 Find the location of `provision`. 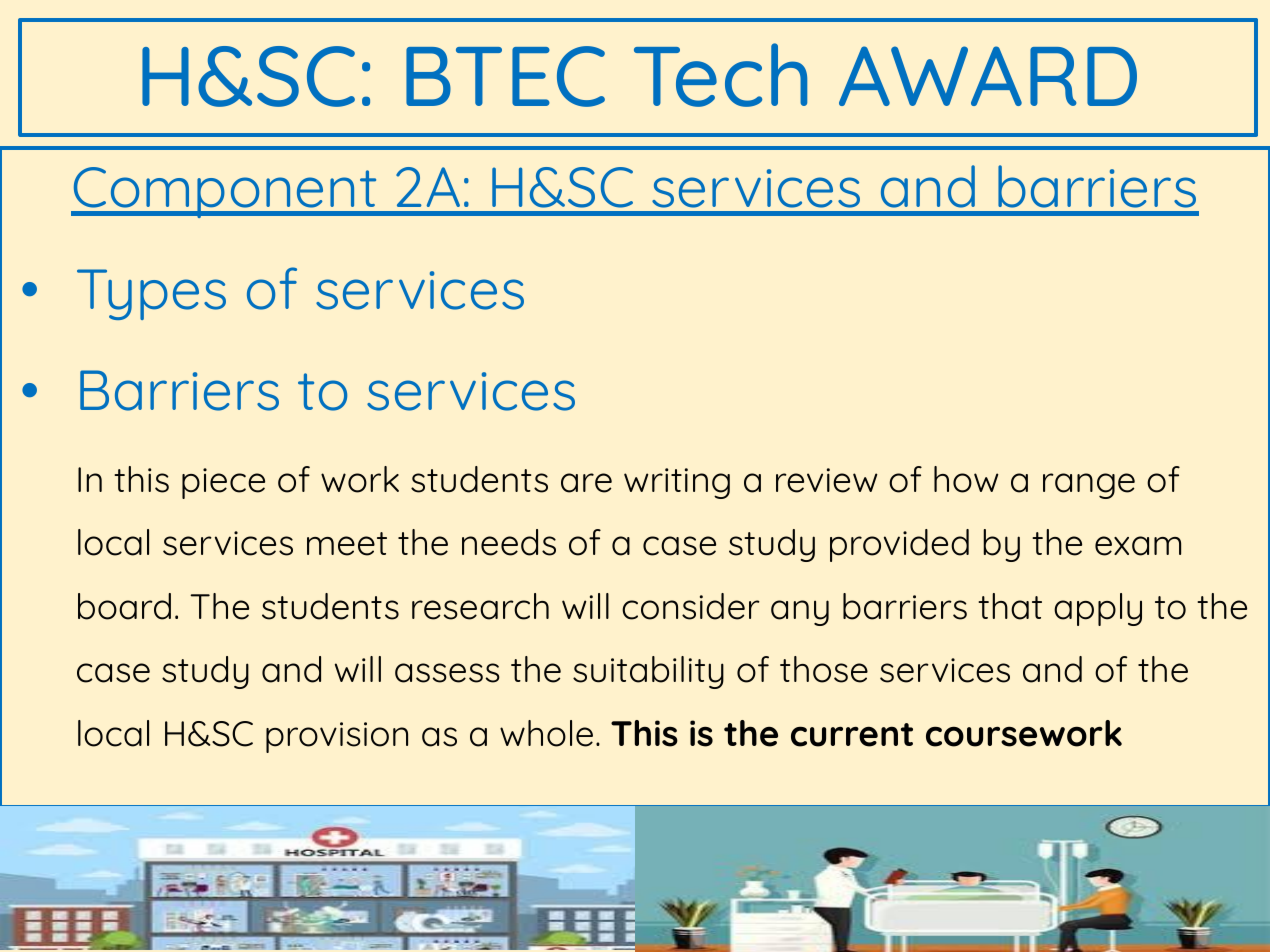

provision is located at coordinates (337, 737).
